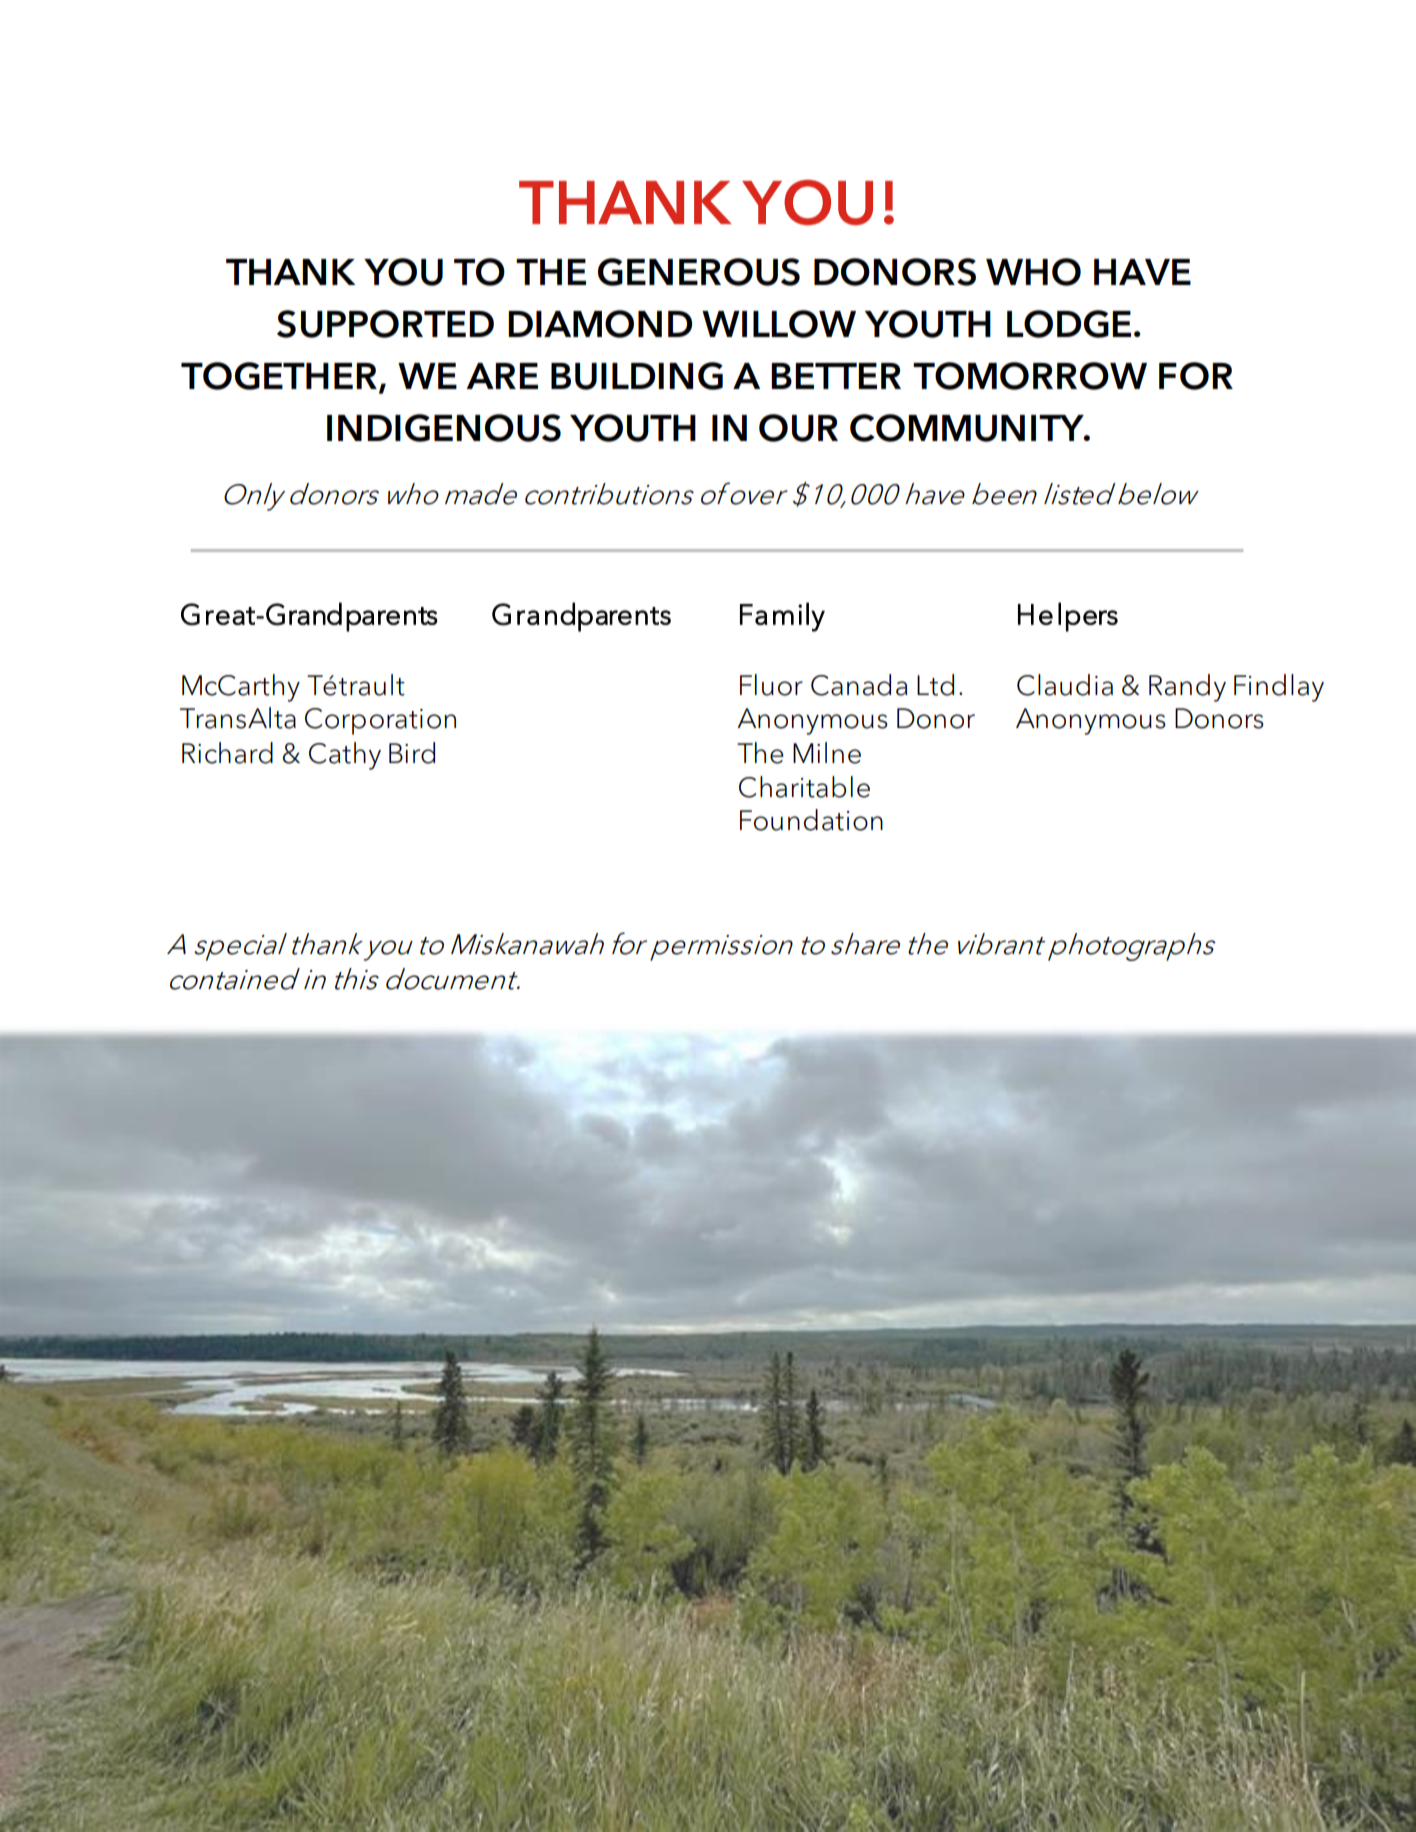 The height and width of the screenshot is (1832, 1416). Describe the element at coordinates (385, 324) in the screenshot. I see `SUPPORTED` at that location.
